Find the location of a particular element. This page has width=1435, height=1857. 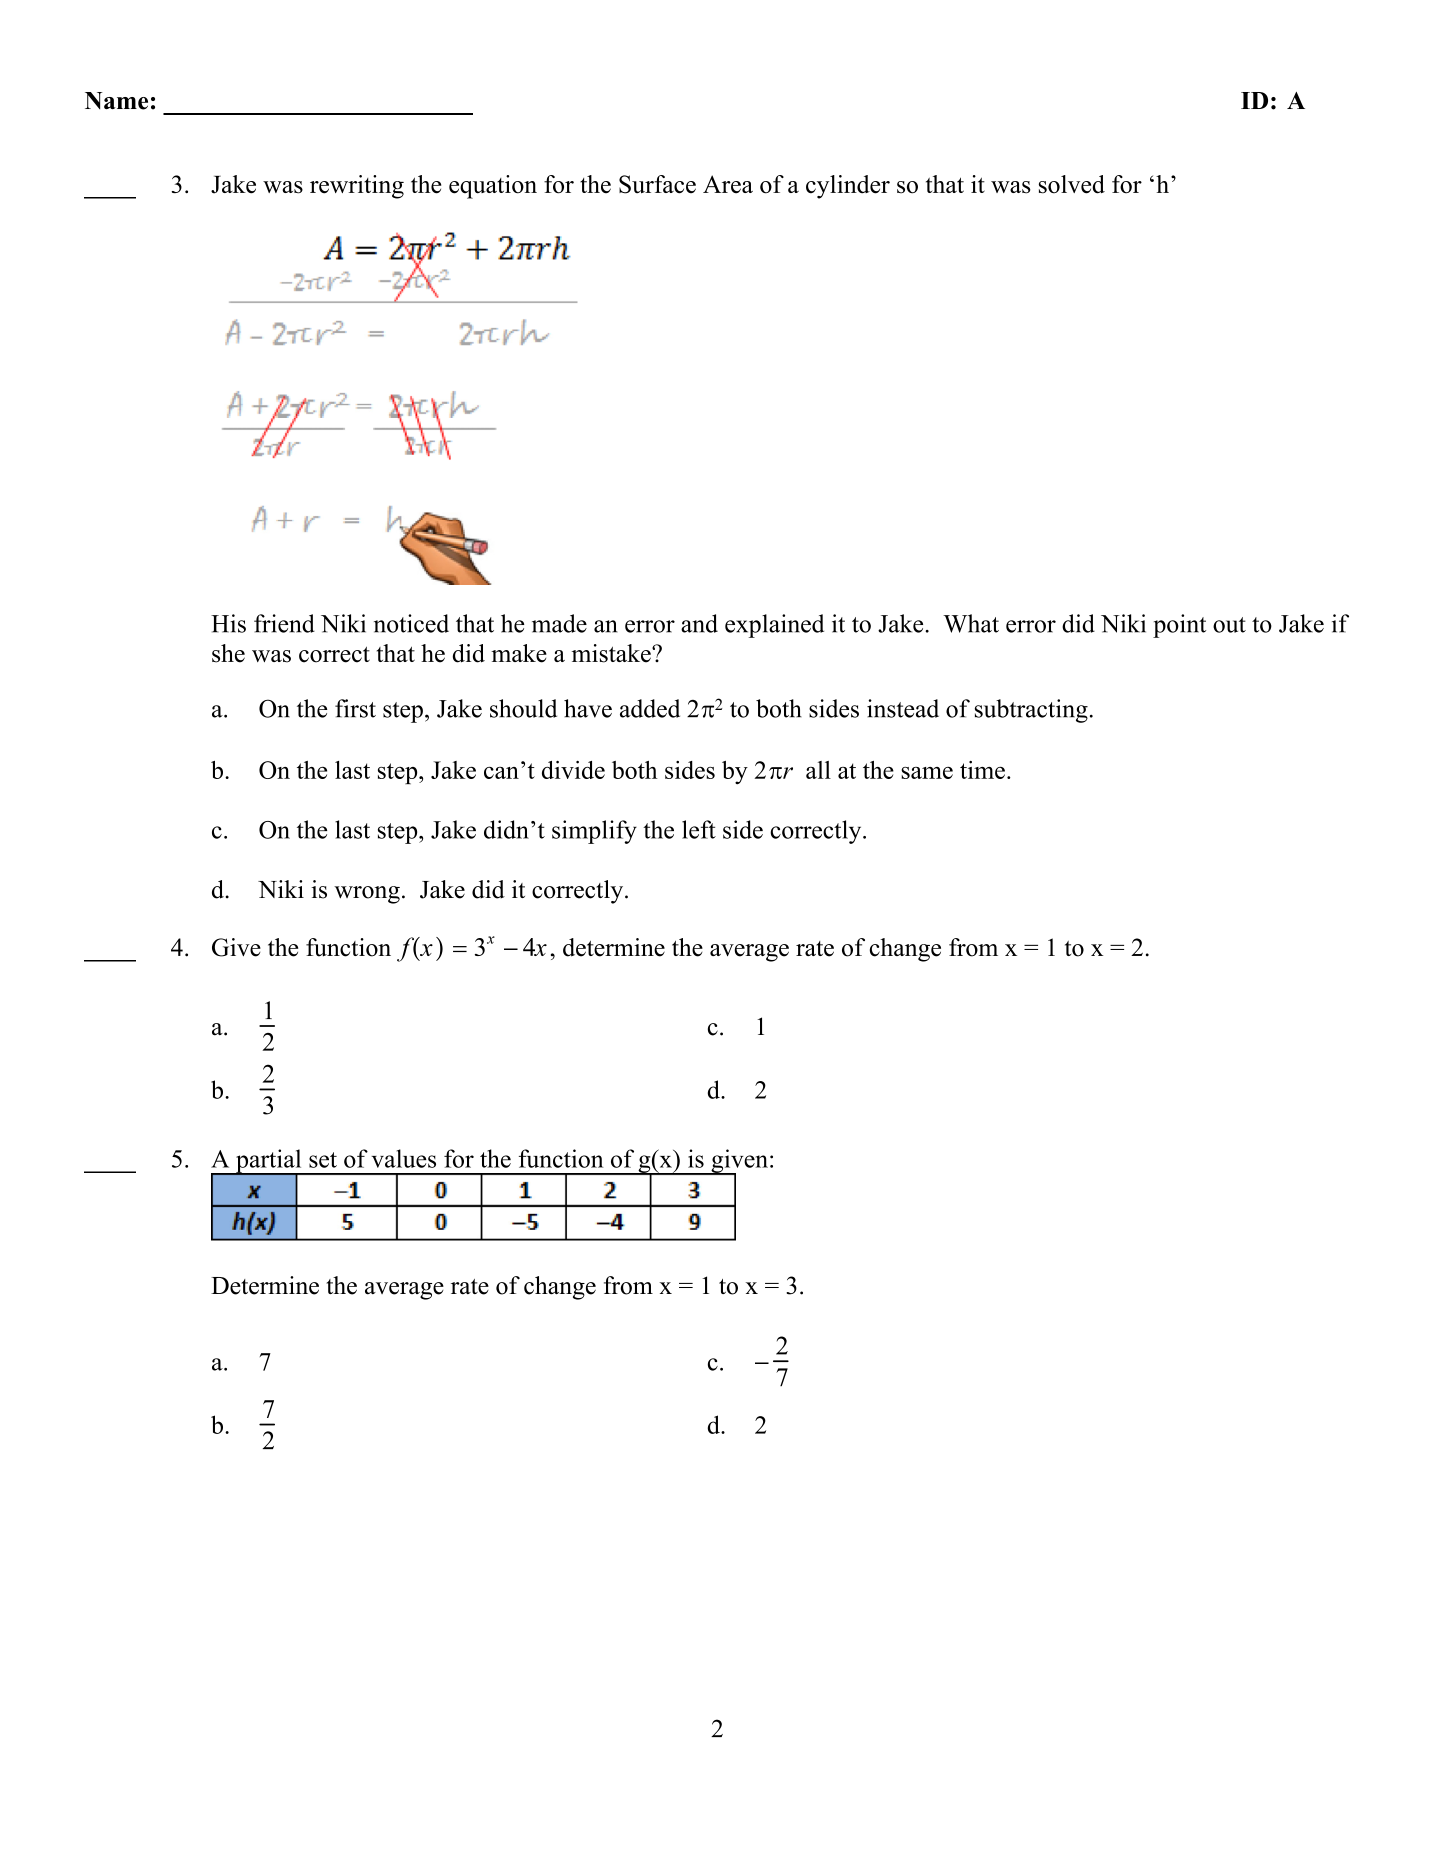

left is located at coordinates (699, 829).
